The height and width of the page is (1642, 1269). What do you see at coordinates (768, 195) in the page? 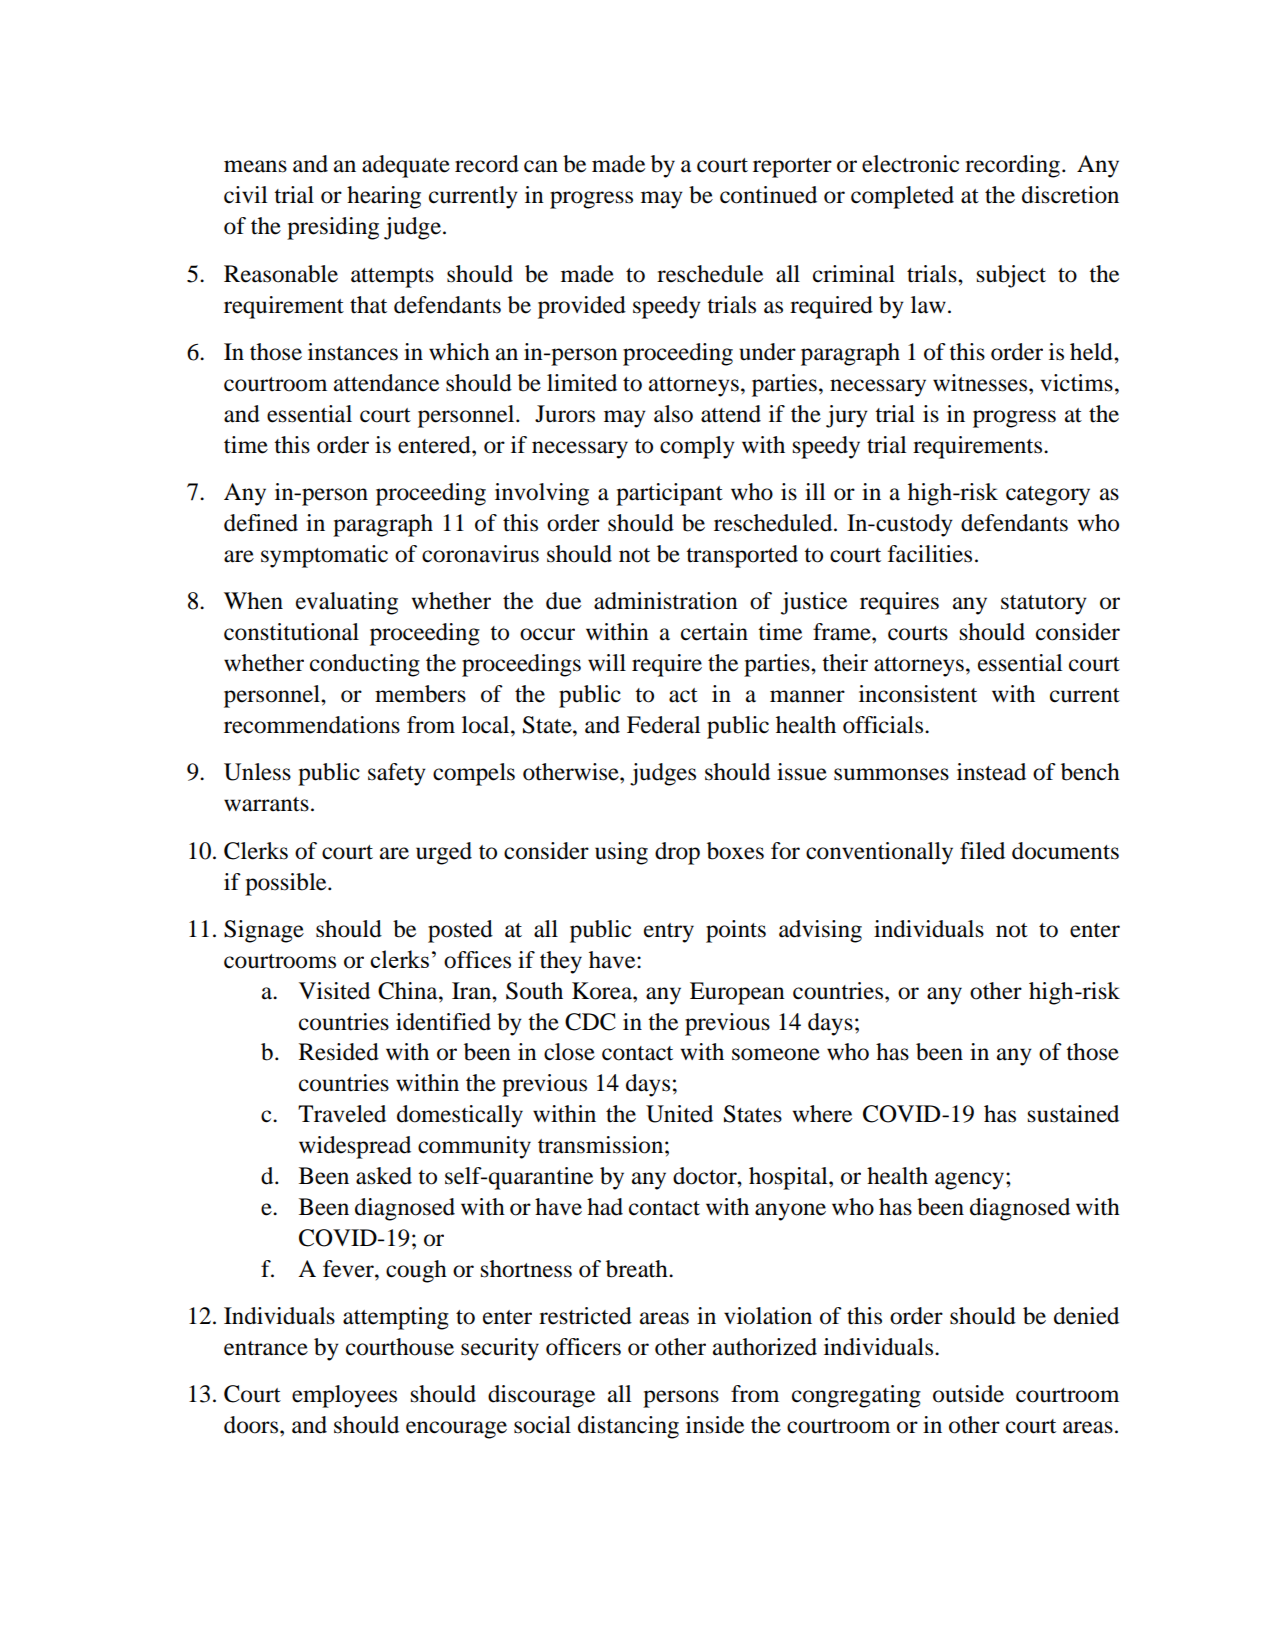
I see `continued` at bounding box center [768, 195].
